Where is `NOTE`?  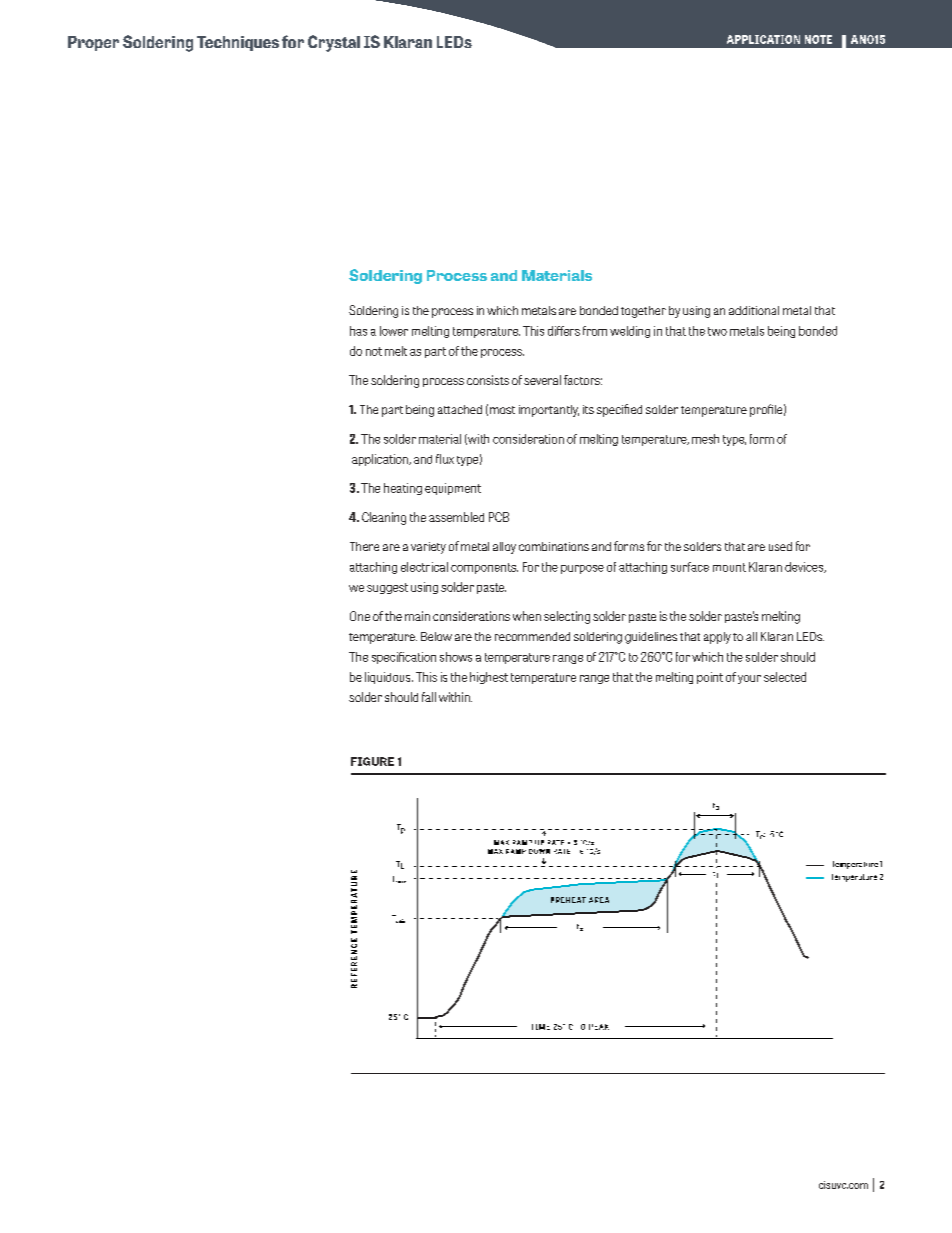 NOTE is located at coordinates (818, 39).
